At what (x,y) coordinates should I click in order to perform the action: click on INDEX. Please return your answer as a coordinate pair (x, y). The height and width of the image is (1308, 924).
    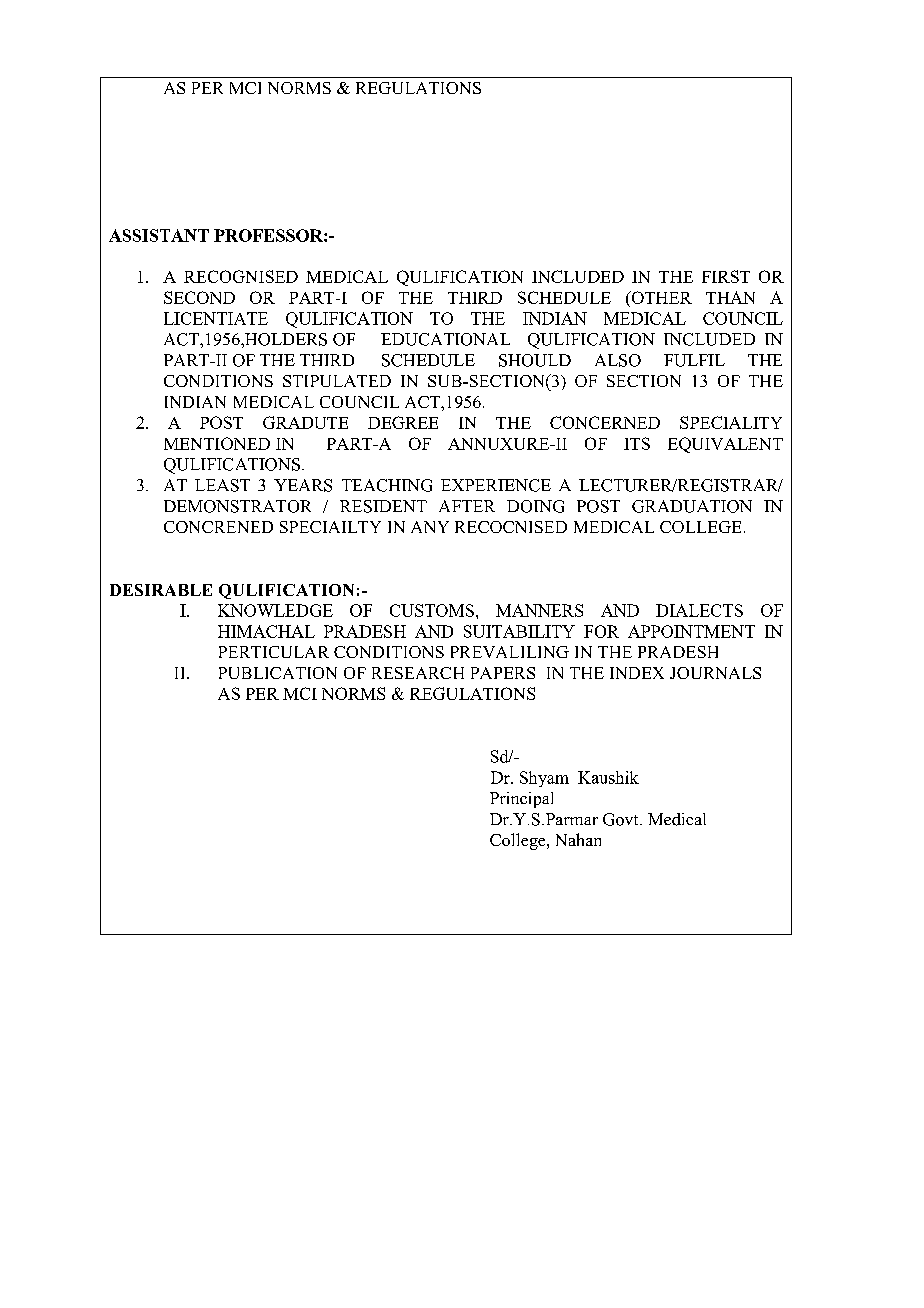
    Looking at the image, I should click on (637, 673).
